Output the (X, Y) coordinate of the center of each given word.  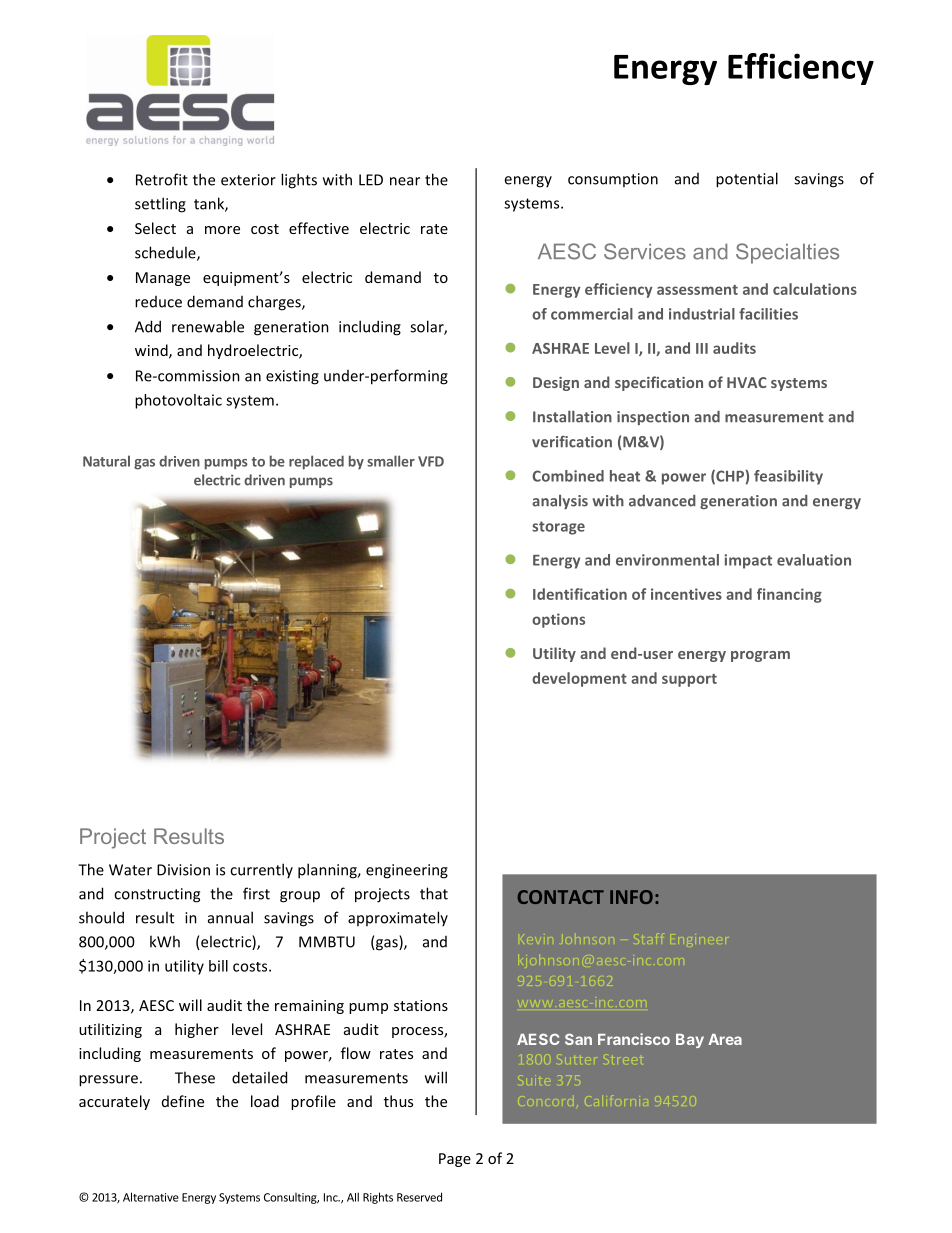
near (405, 181)
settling (160, 205)
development (579, 679)
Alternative (151, 1197)
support (689, 680)
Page (455, 1160)
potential (747, 180)
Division (183, 870)
